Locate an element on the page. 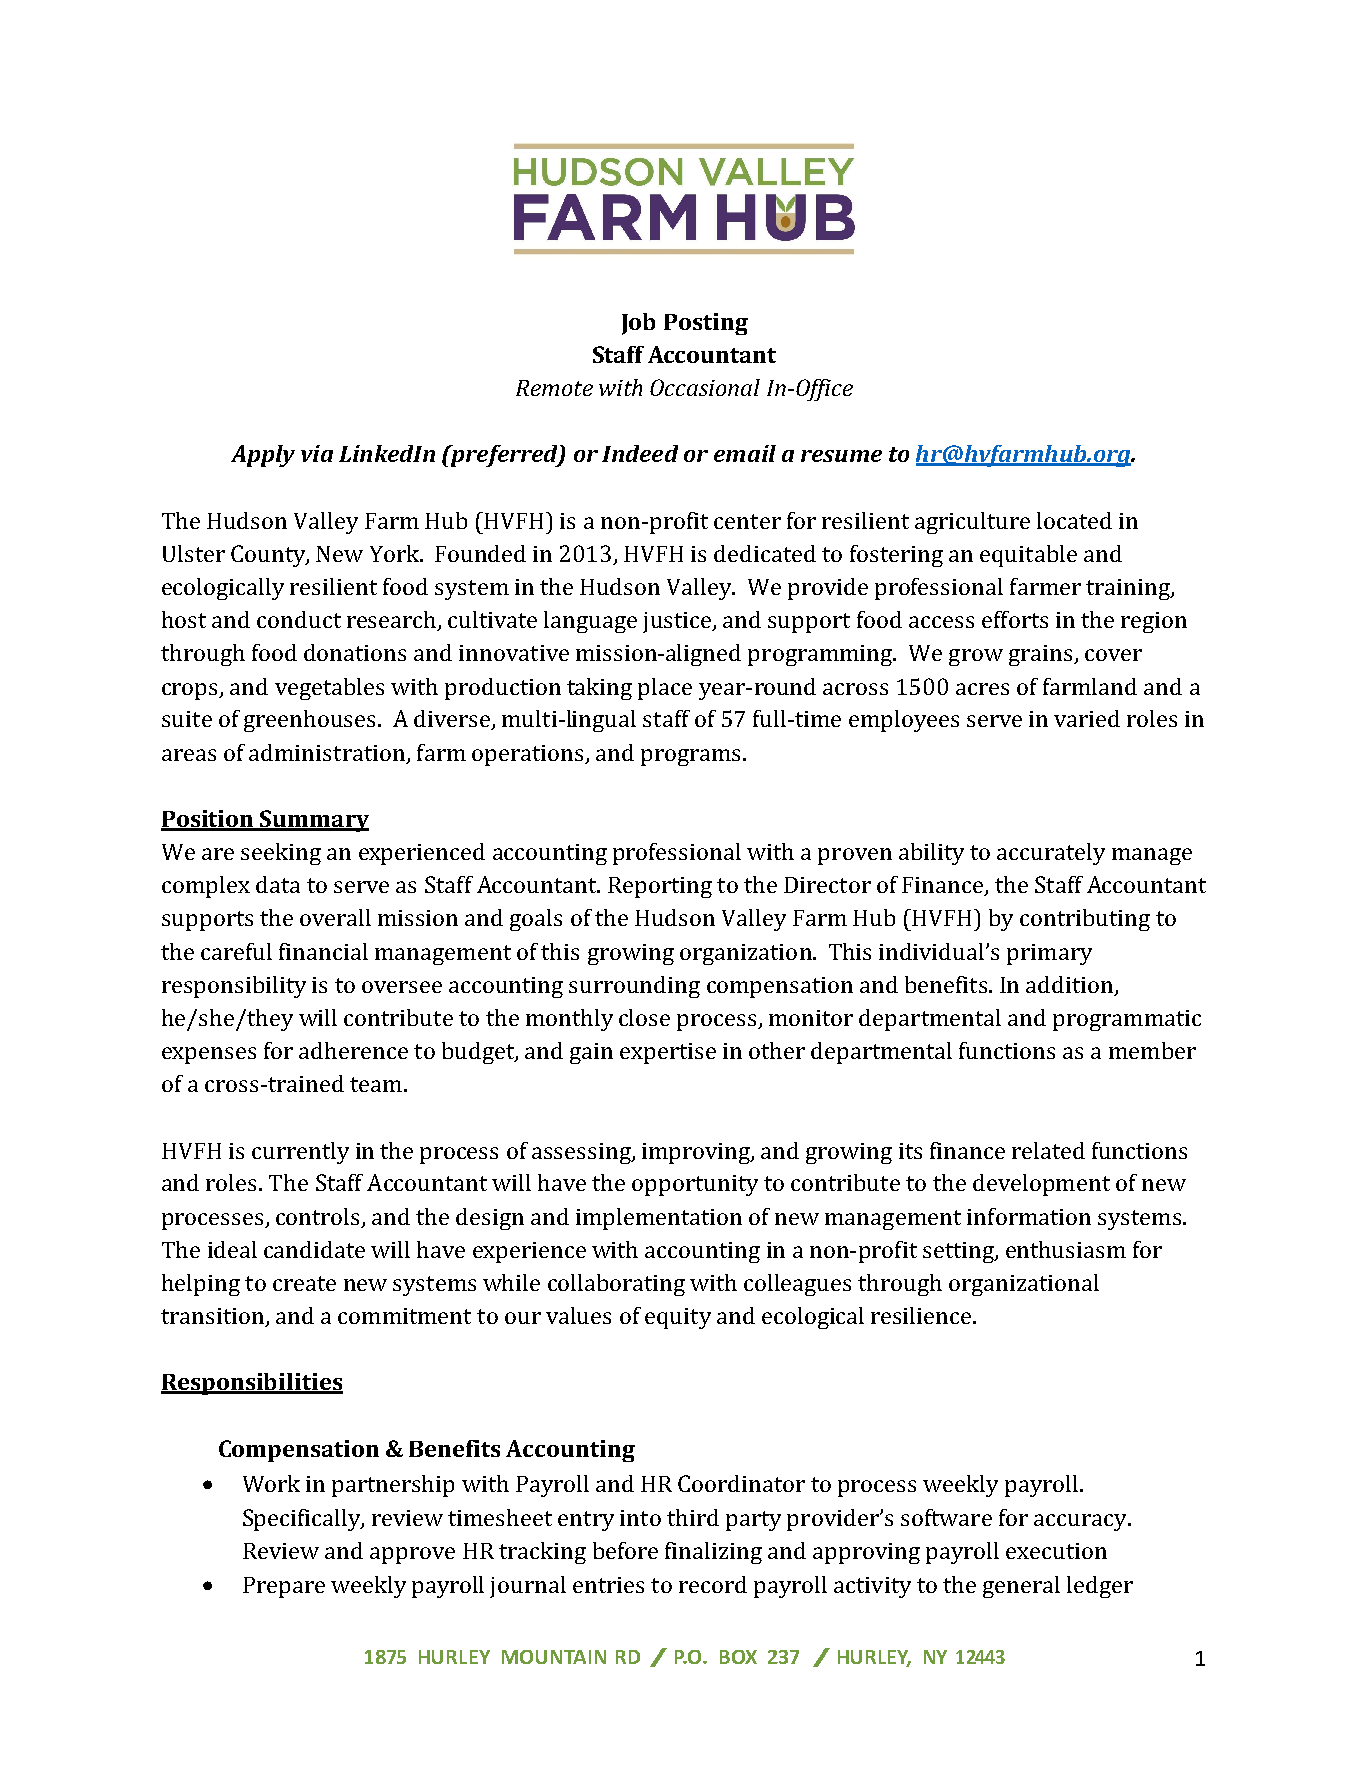 The width and height of the document is (1367, 1770). close is located at coordinates (644, 1017).
